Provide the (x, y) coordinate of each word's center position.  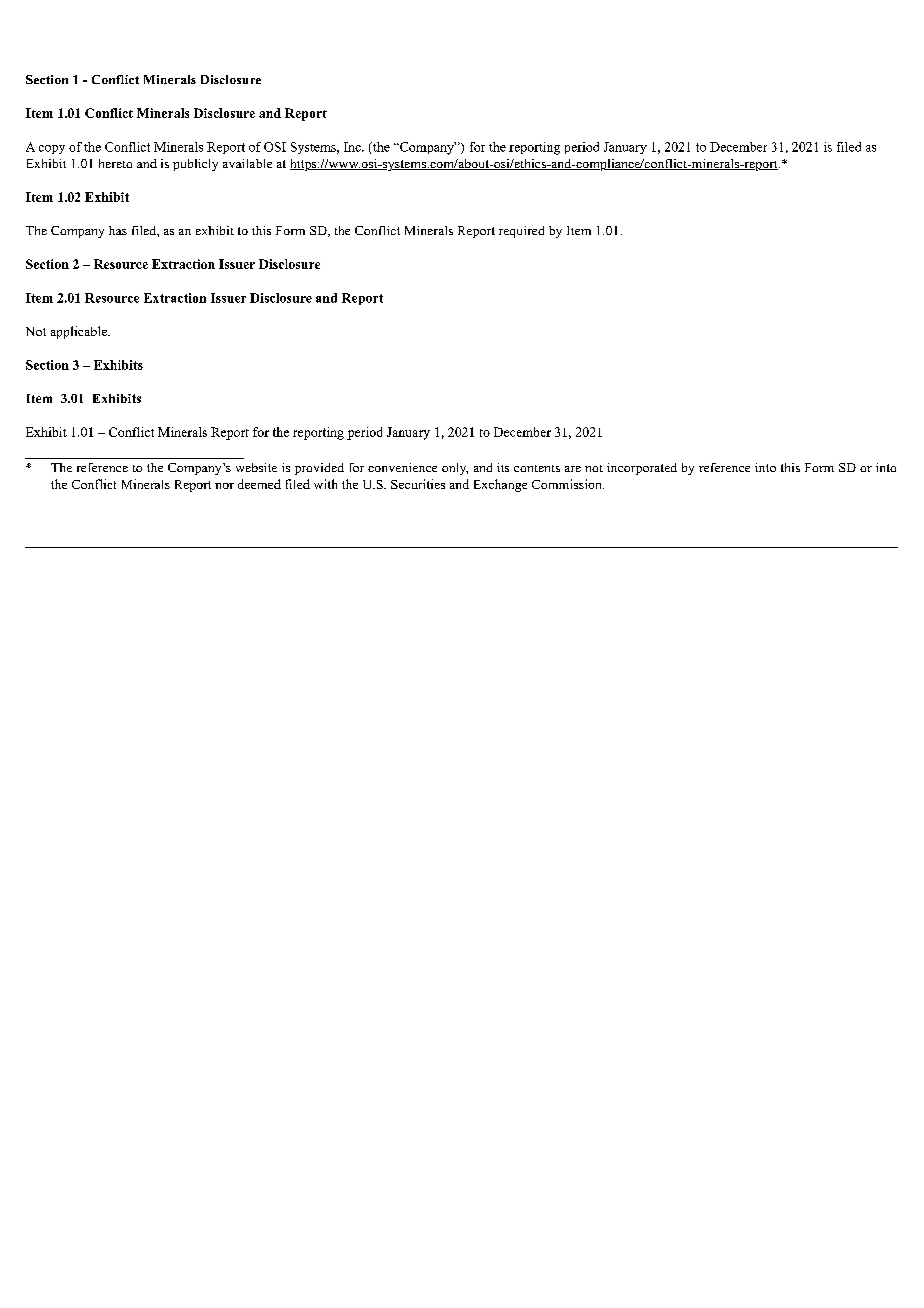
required (521, 232)
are (573, 469)
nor (224, 486)
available (247, 163)
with (325, 484)
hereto (115, 163)
